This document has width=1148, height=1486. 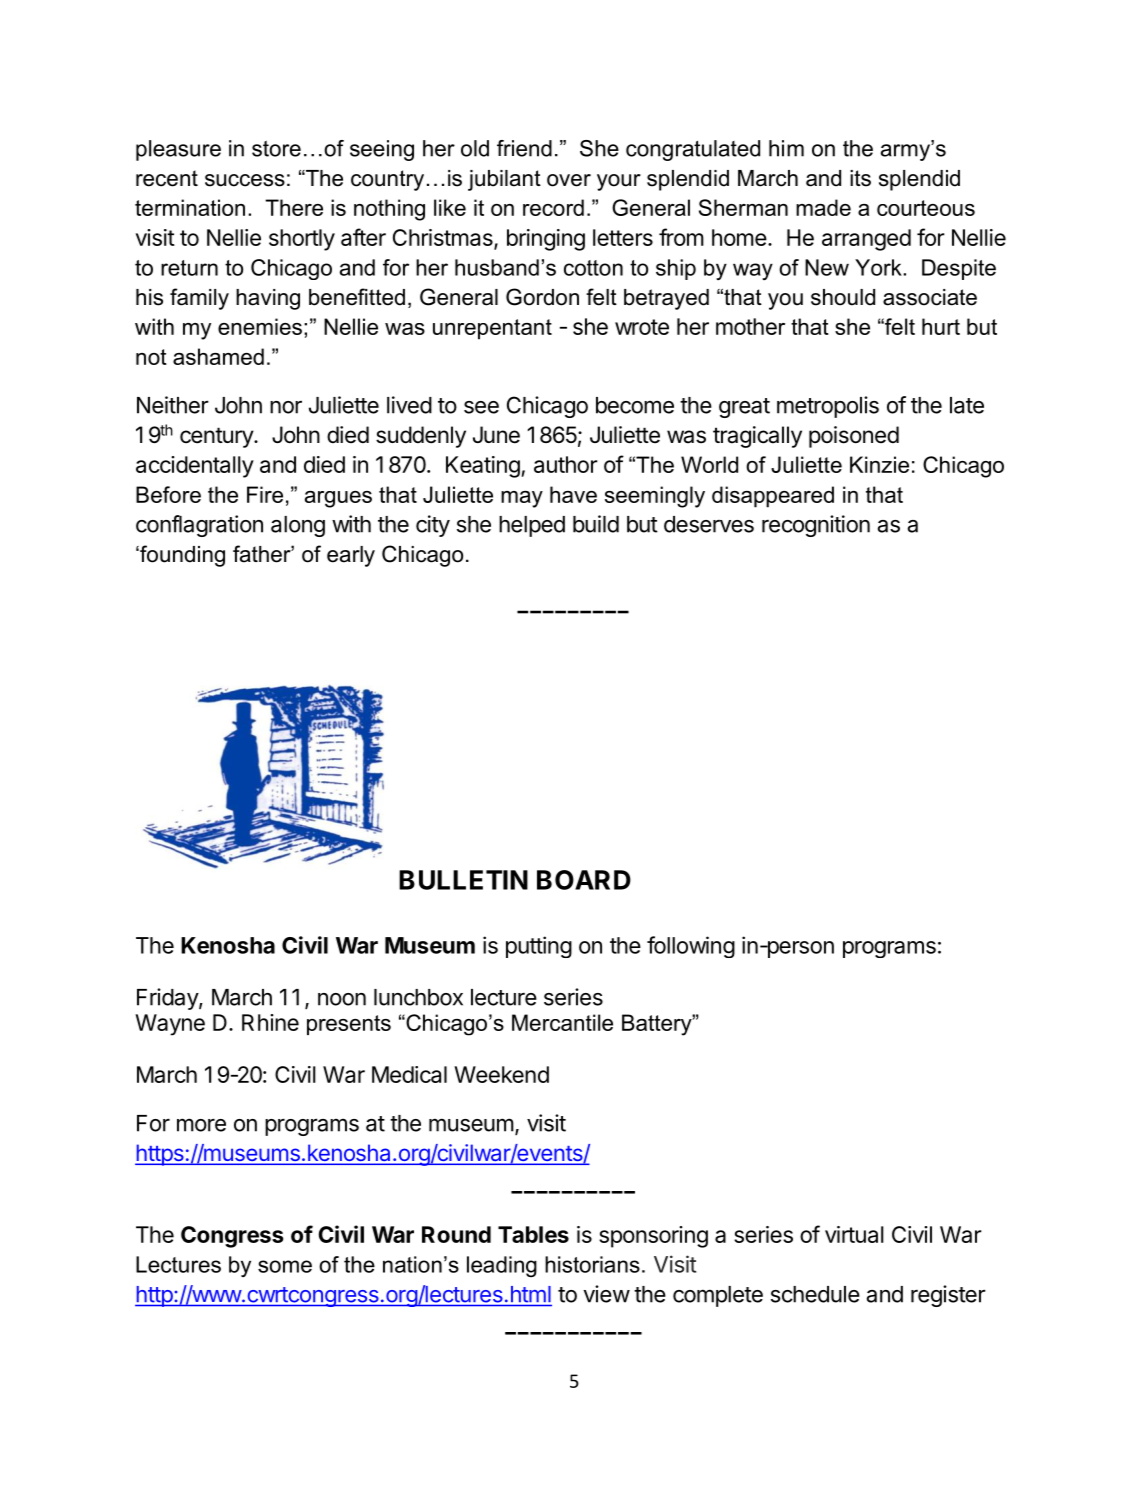 I want to click on some, so click(x=285, y=1266).
